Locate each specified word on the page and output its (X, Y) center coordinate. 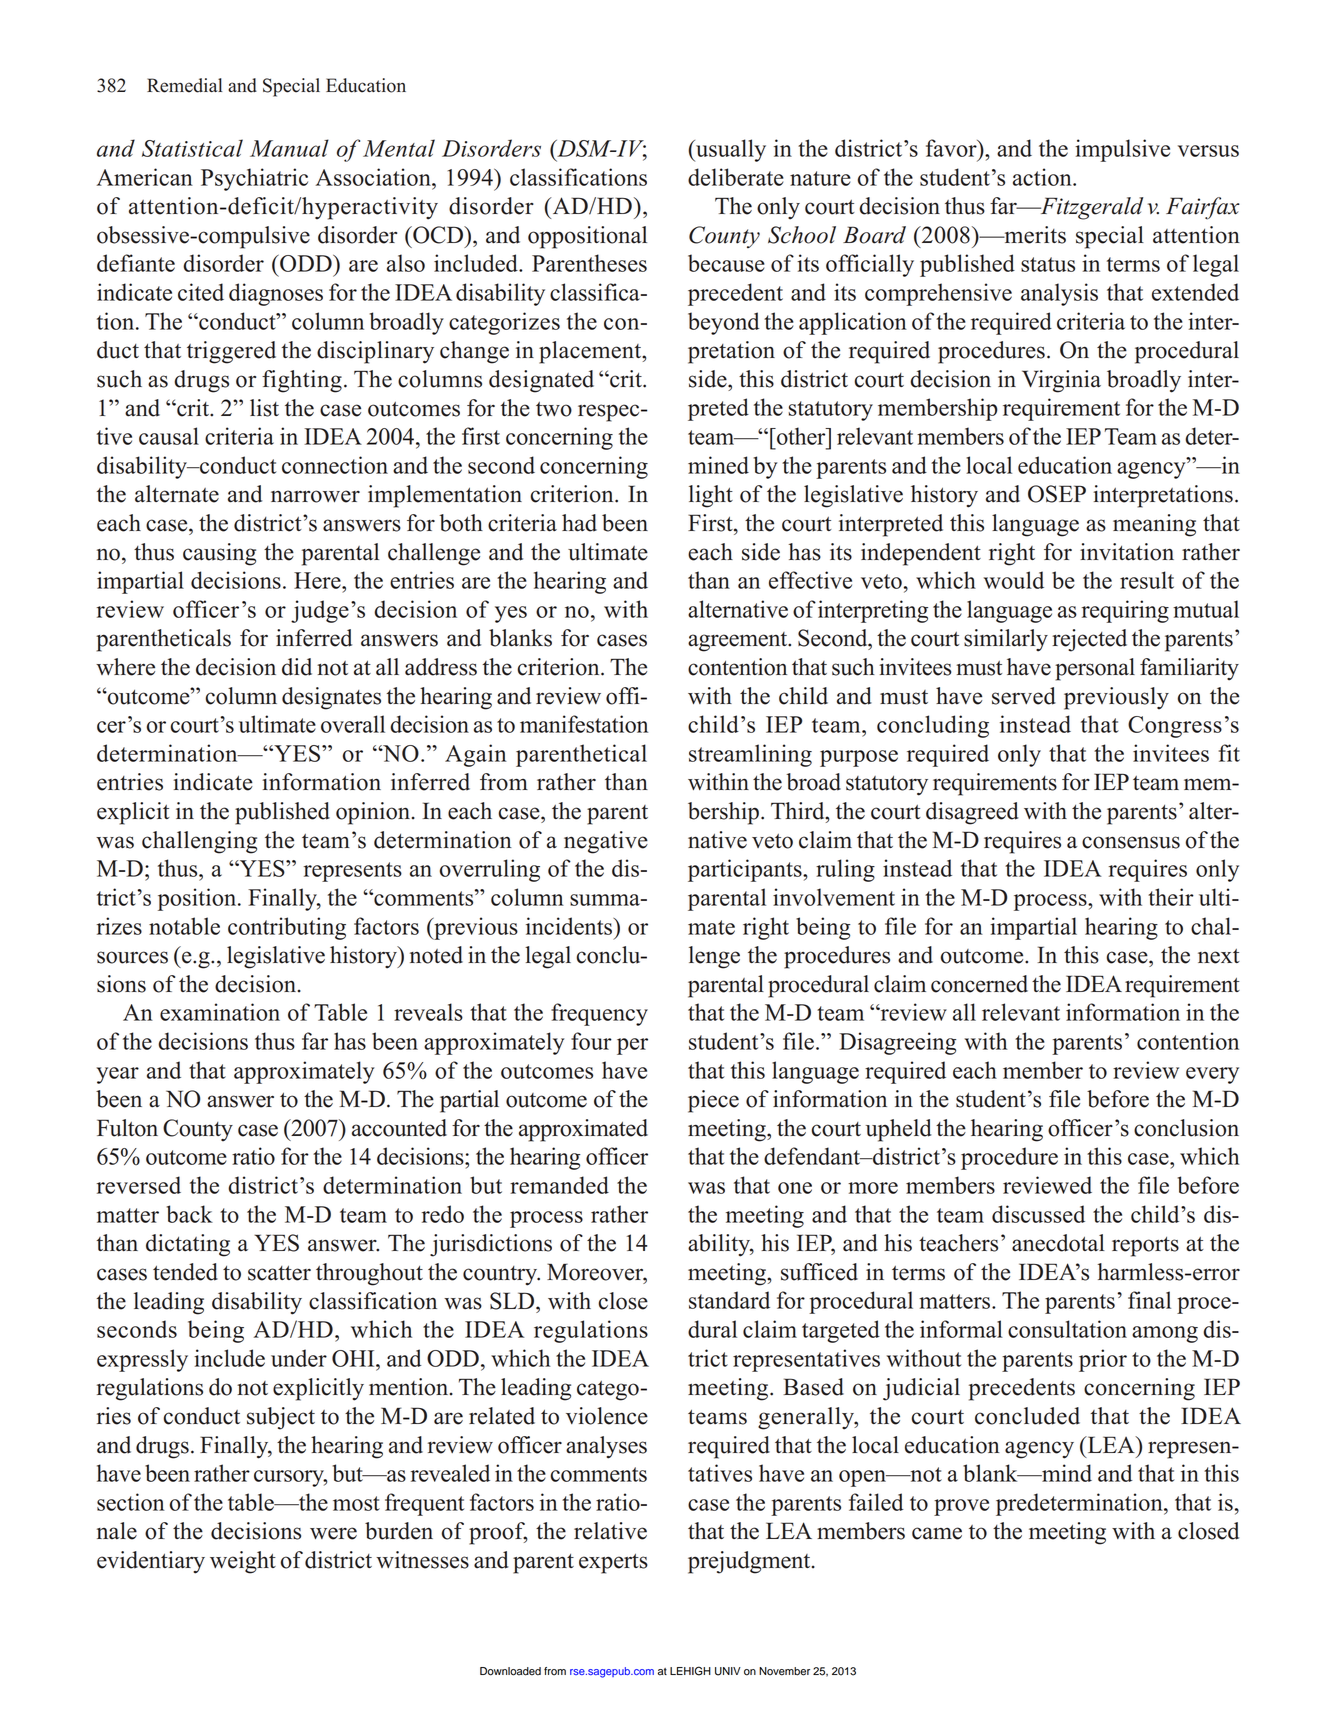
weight (243, 1562)
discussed (1038, 1214)
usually (730, 150)
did (297, 667)
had (579, 523)
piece (713, 1101)
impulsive (1122, 150)
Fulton (127, 1128)
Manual (289, 148)
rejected (1089, 640)
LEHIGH (690, 1671)
